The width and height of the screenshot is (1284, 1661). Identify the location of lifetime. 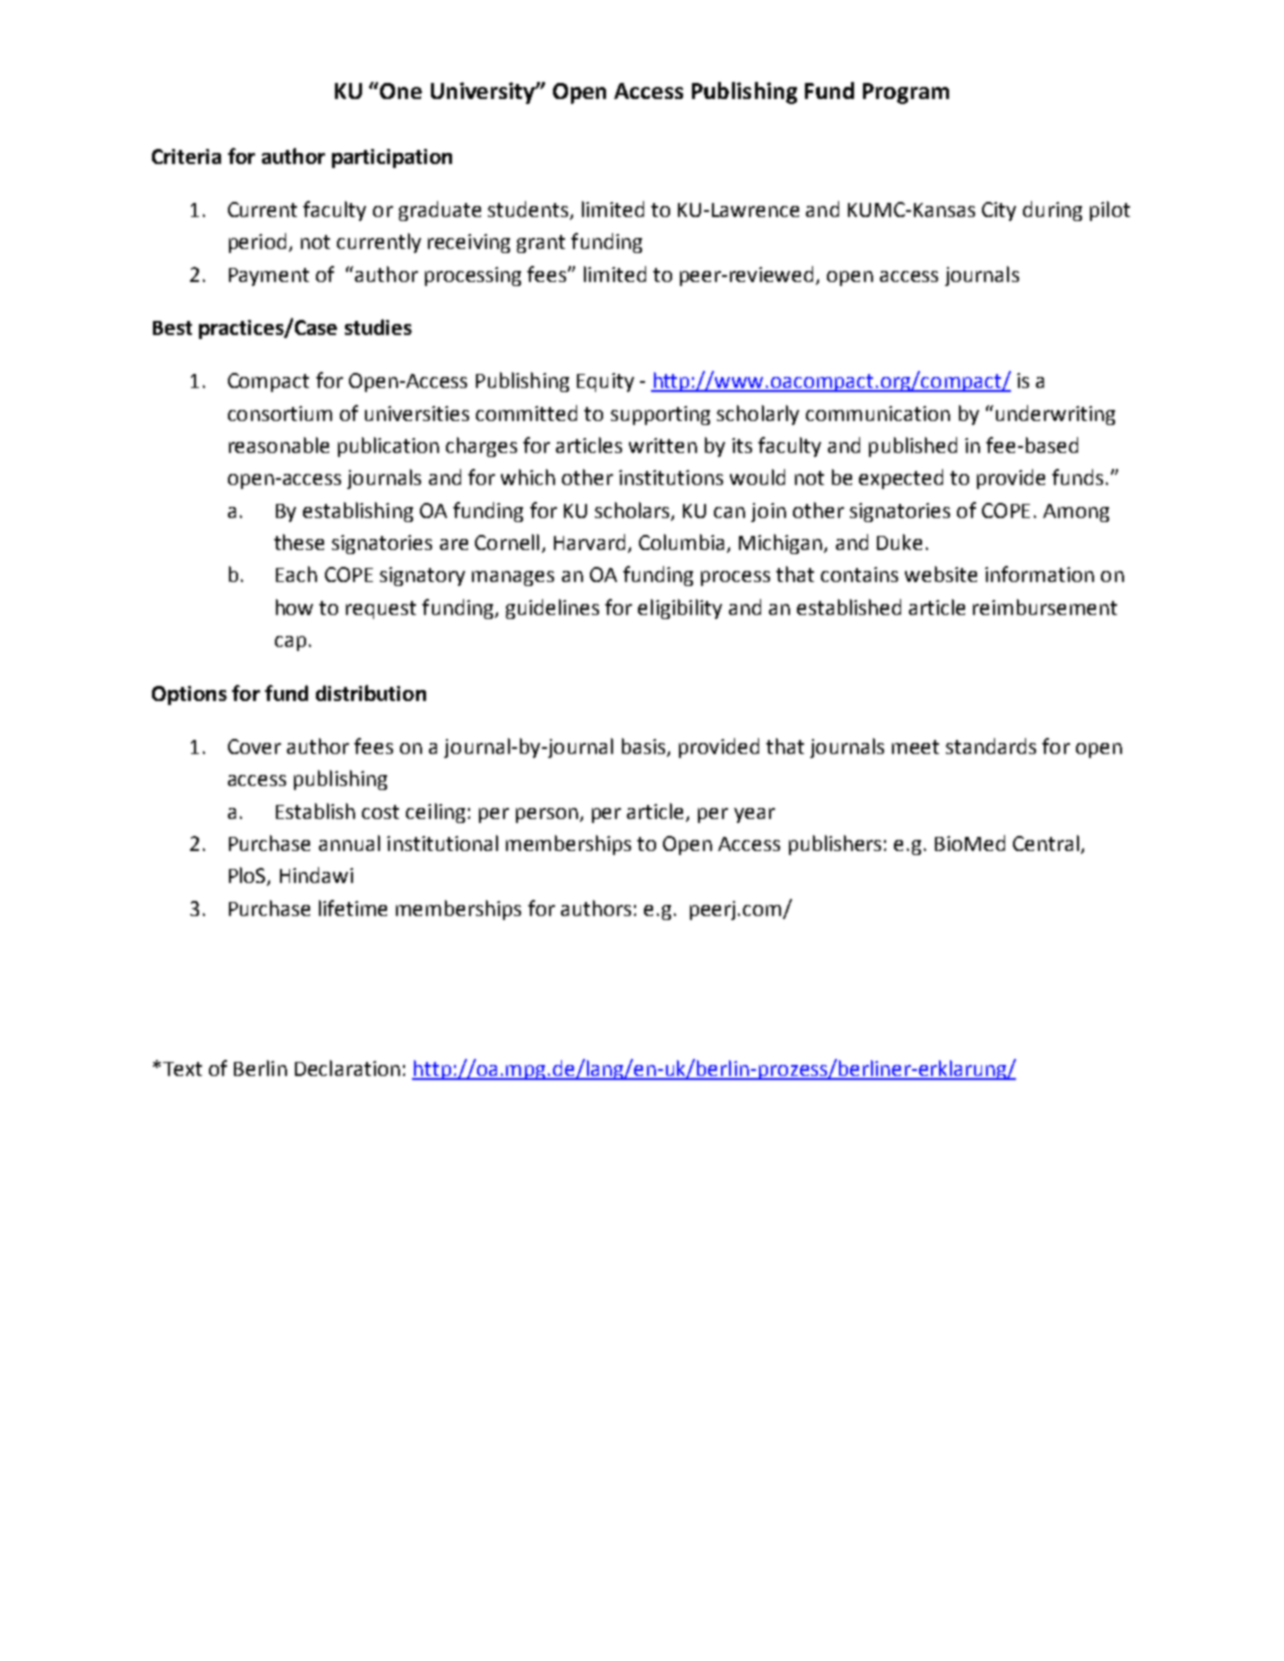
(353, 908).
